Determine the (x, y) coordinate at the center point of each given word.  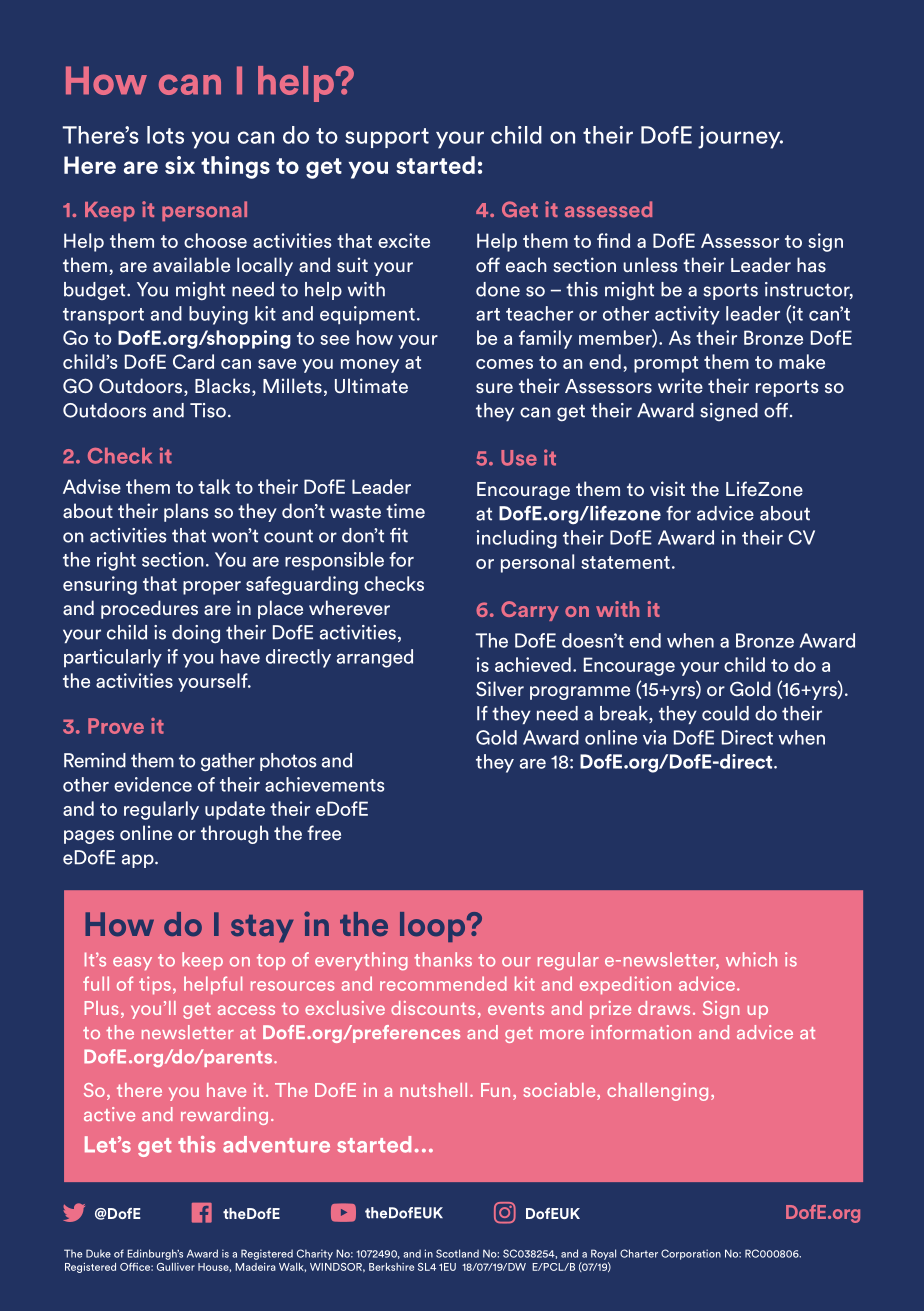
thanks (443, 959)
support (387, 138)
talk (214, 486)
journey (740, 137)
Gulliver (176, 1267)
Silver (500, 689)
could (725, 713)
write (680, 385)
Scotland (457, 1253)
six (180, 165)
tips (155, 985)
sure (494, 388)
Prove (116, 726)
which (751, 959)
